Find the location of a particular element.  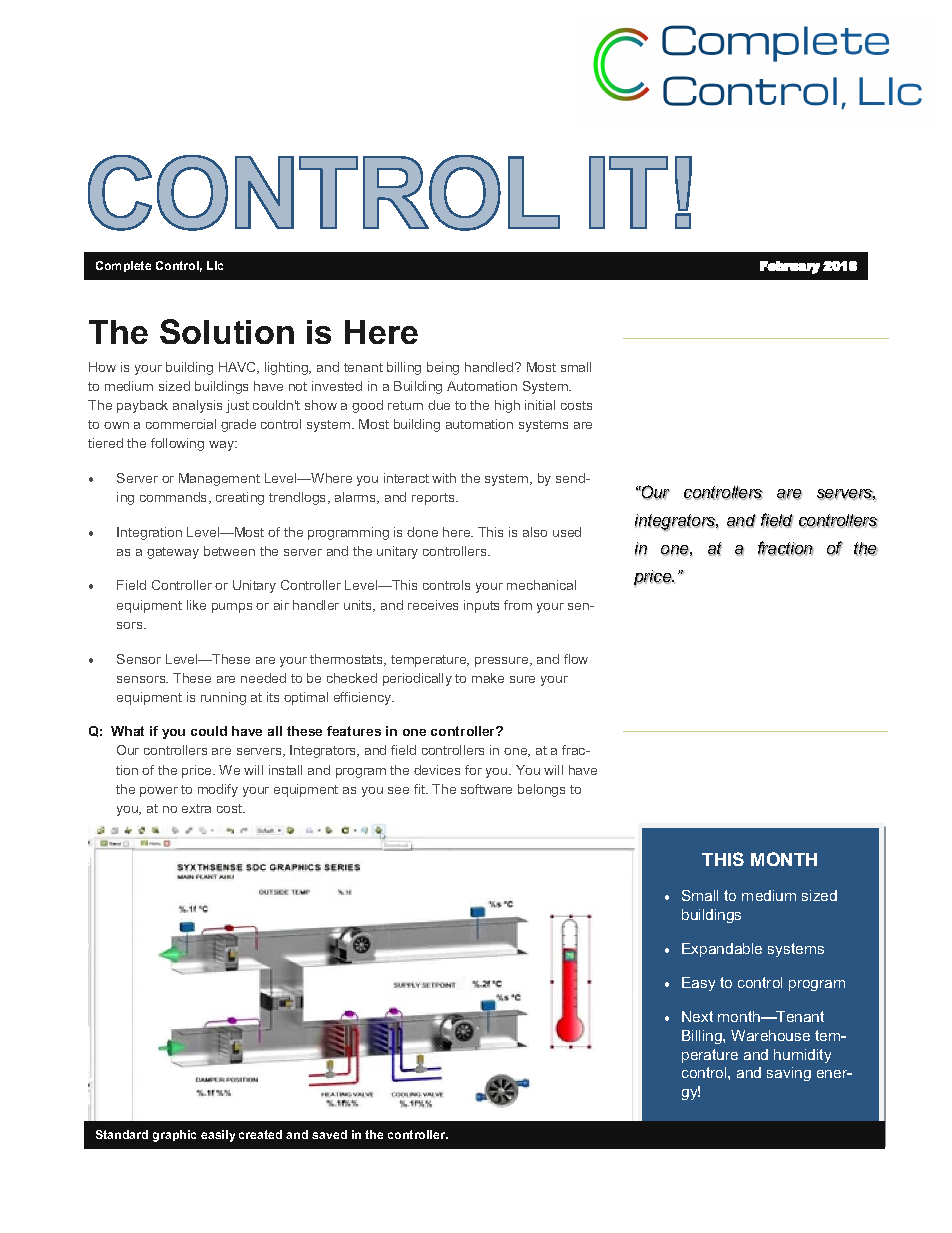

Llc is located at coordinates (215, 265).
